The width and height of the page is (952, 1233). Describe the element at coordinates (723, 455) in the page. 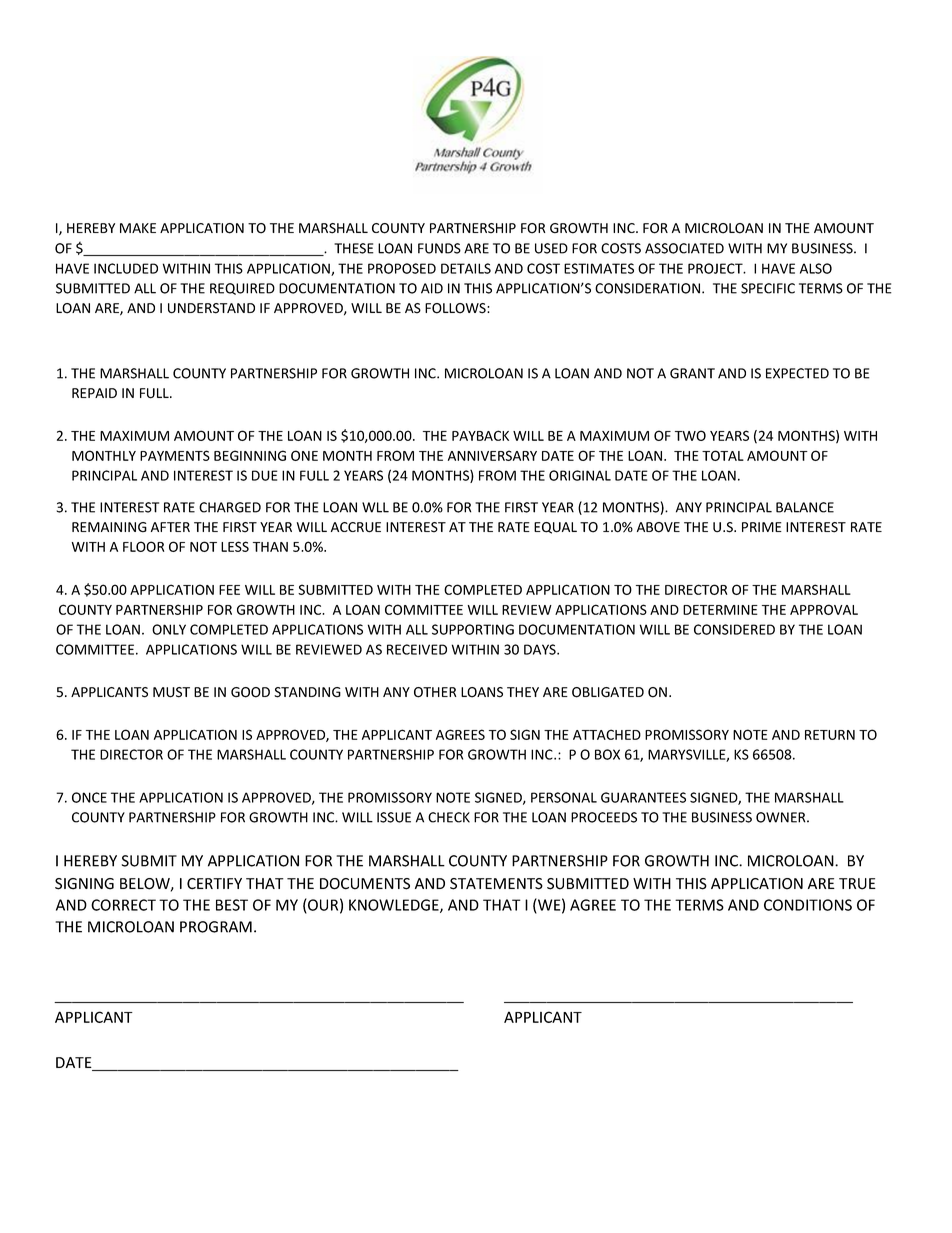

I see `TOTAL` at that location.
